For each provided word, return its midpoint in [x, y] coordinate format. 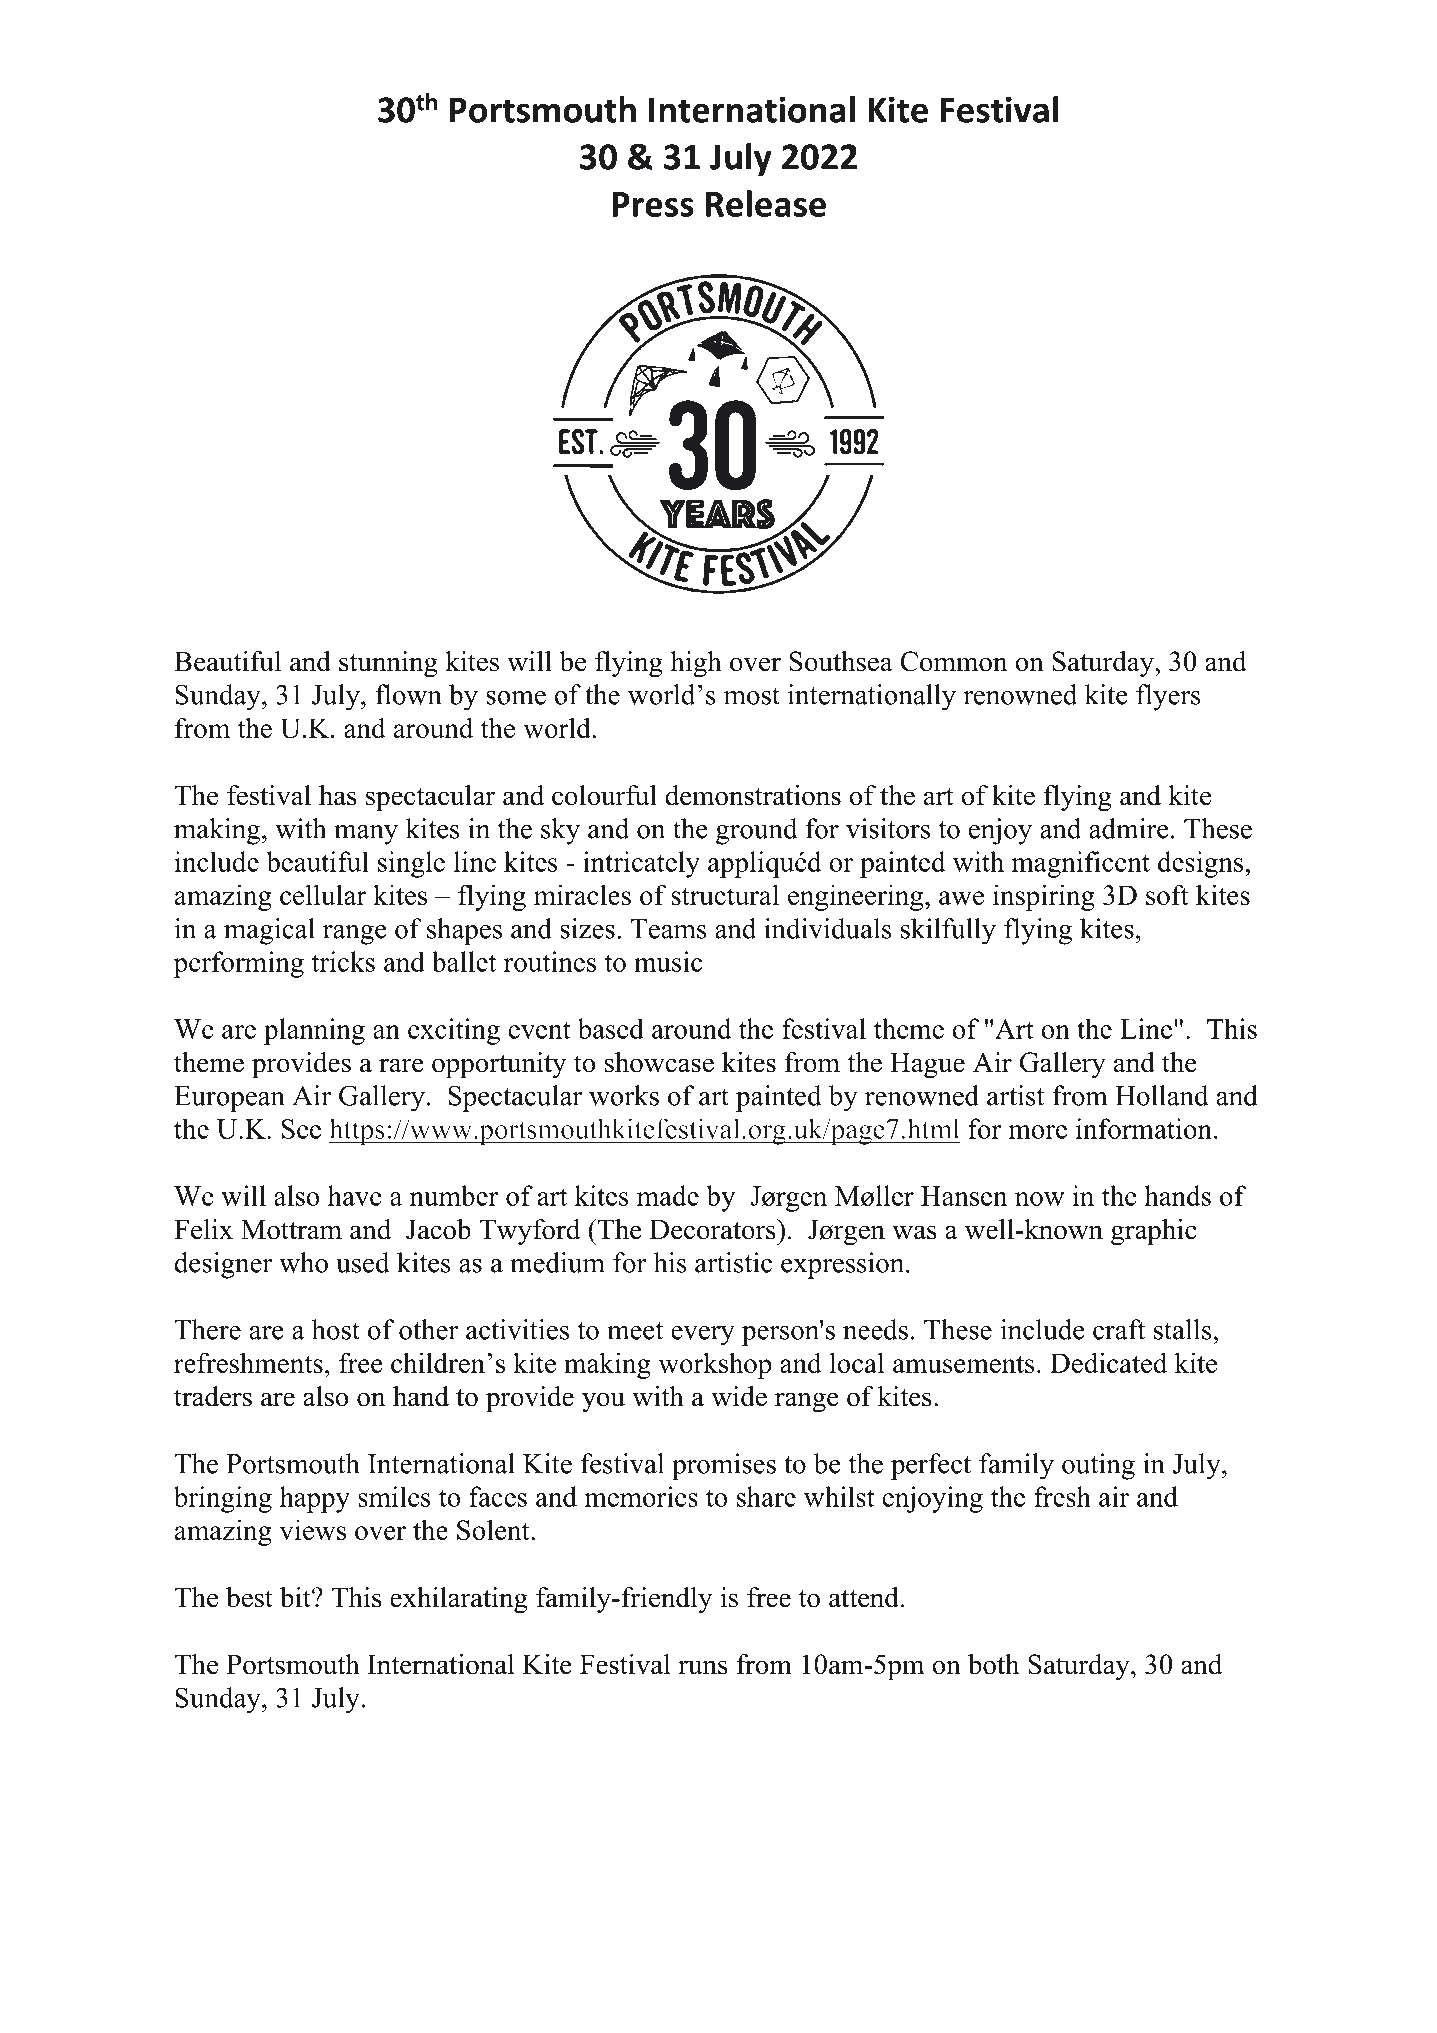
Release [766, 203]
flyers [1168, 697]
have [355, 1195]
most [752, 696]
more [1038, 1132]
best [249, 1597]
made [668, 1195]
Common [954, 661]
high [696, 664]
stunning [388, 664]
